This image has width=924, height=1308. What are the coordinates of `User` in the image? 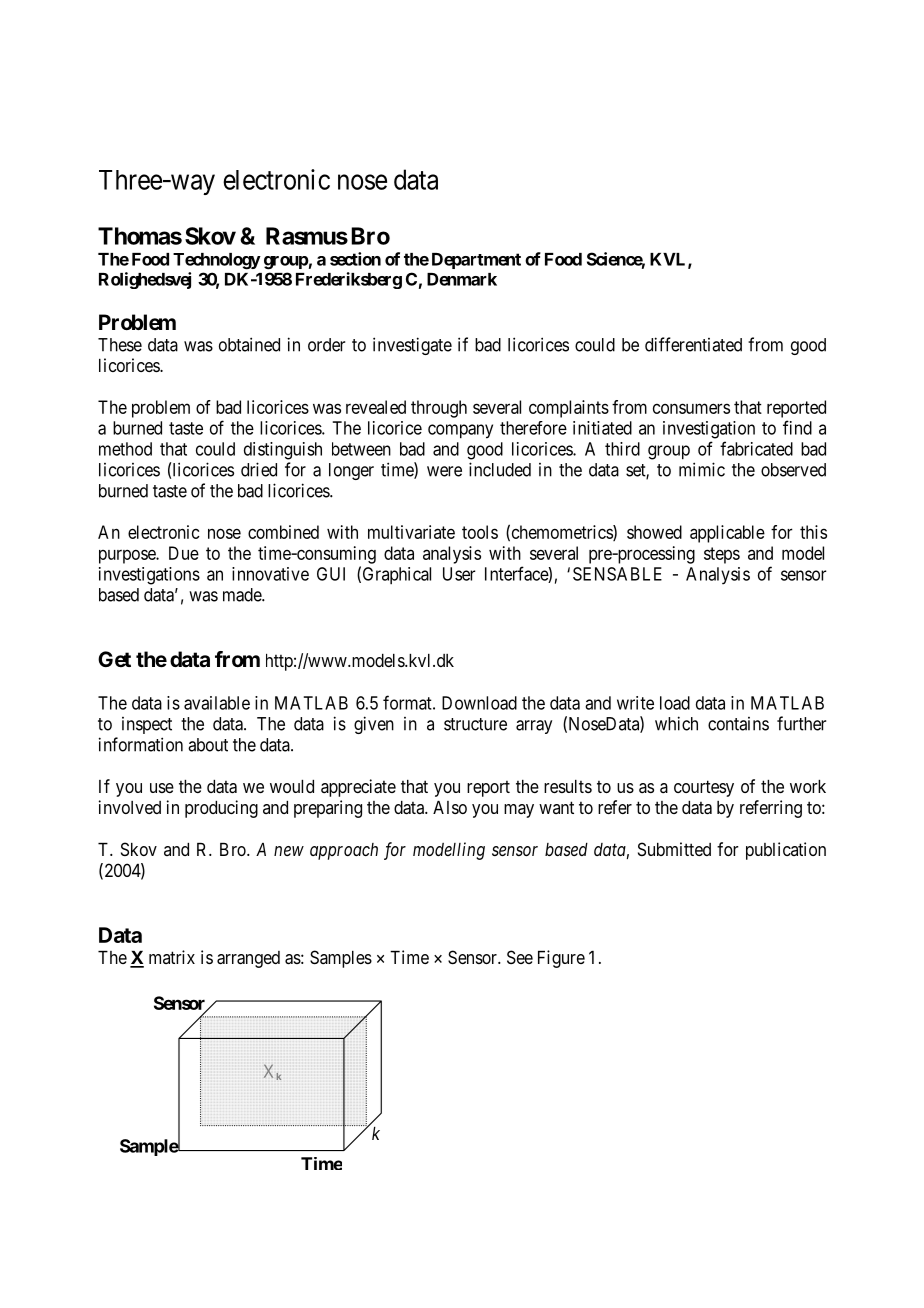 It's located at (459, 574).
